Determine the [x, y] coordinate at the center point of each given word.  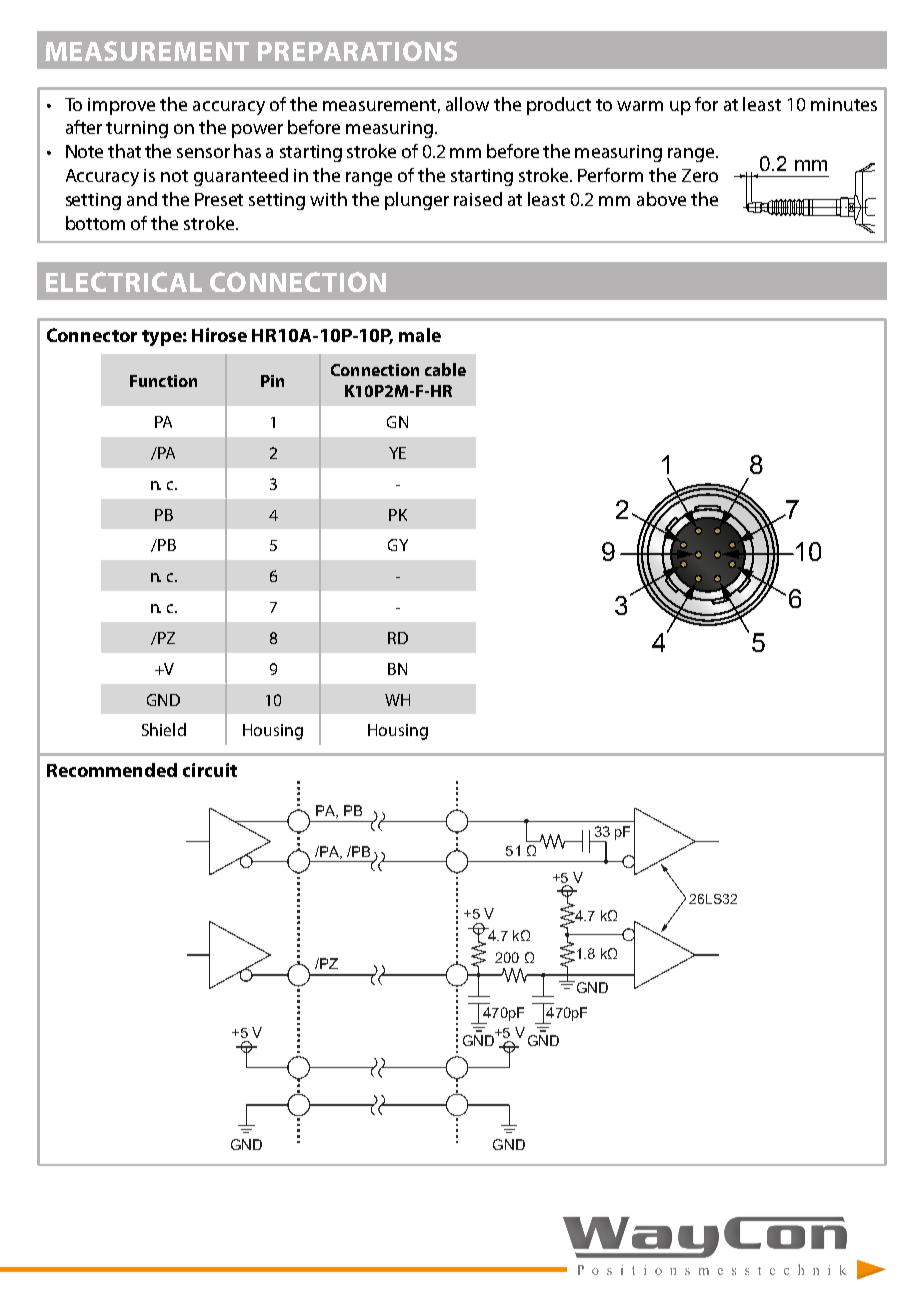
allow [467, 104]
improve [121, 106]
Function [163, 381]
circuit [210, 770]
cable [445, 369]
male [420, 335]
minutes [844, 104]
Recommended [112, 770]
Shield [164, 729]
